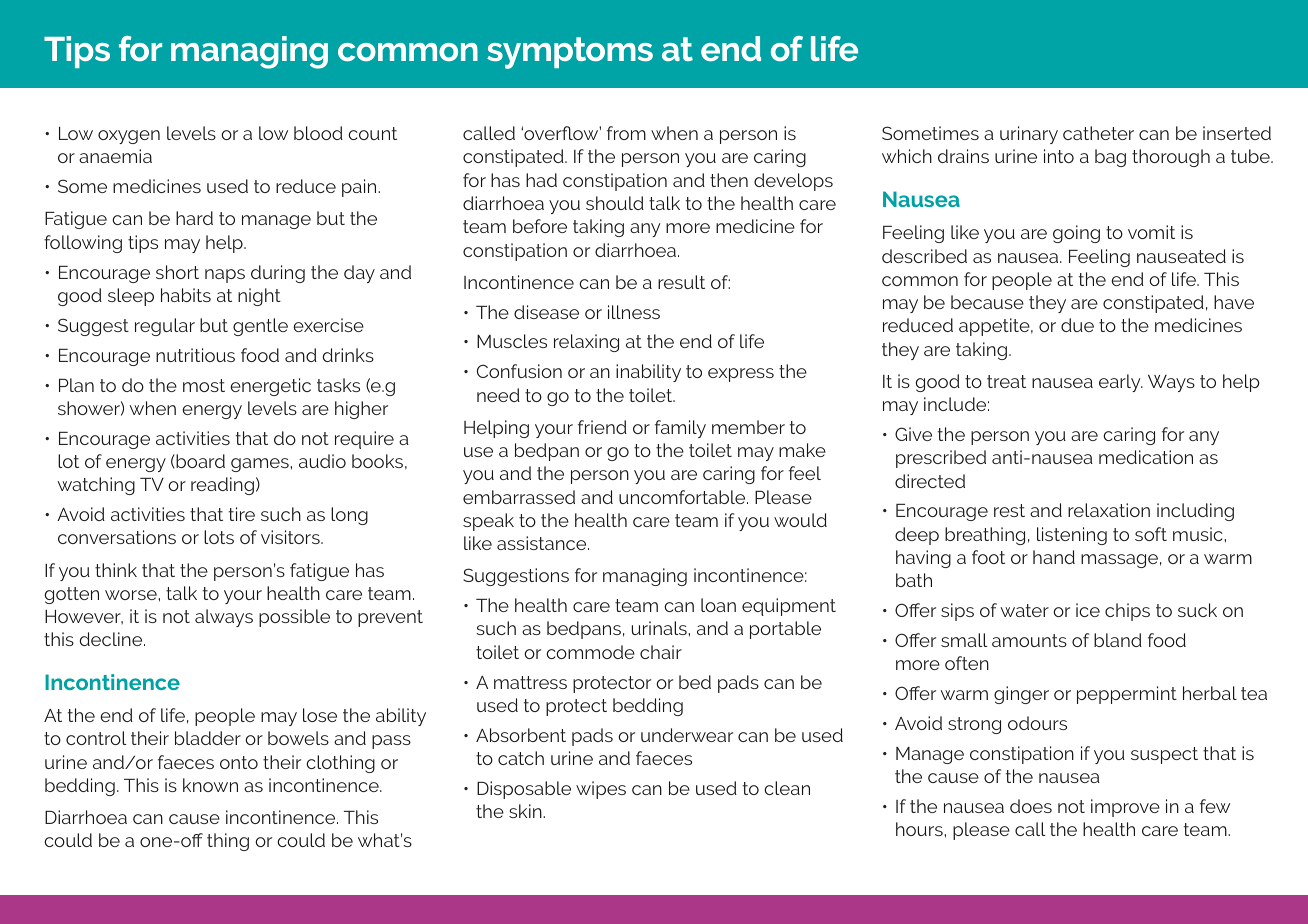 This screenshot has width=1308, height=924. Describe the element at coordinates (570, 53) in the screenshot. I see `symptoms` at that location.
